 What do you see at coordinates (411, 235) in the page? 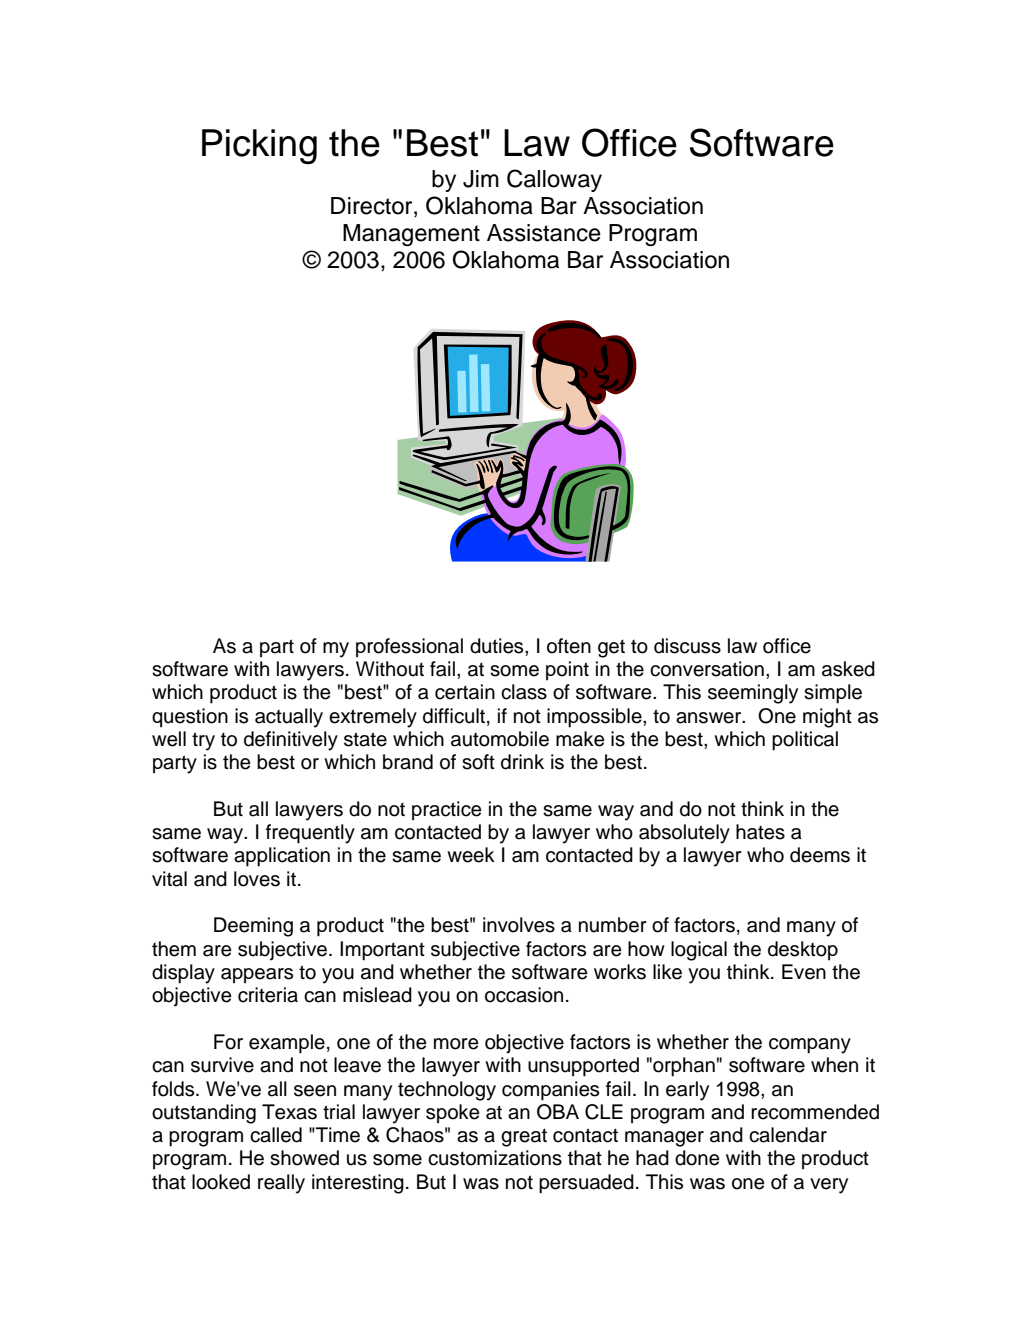
I see `Management` at bounding box center [411, 235].
